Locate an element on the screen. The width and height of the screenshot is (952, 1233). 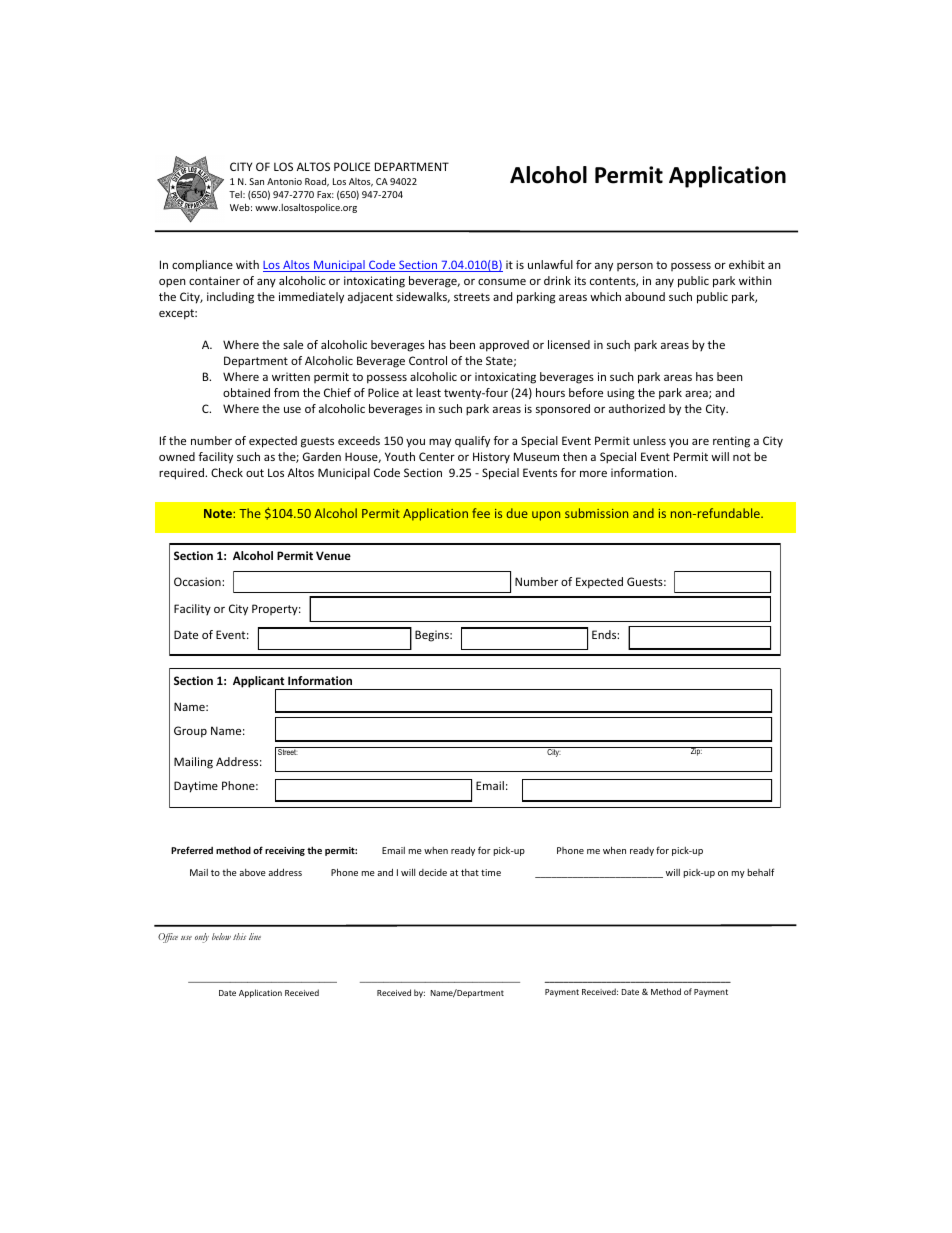
exhibit is located at coordinates (747, 264).
